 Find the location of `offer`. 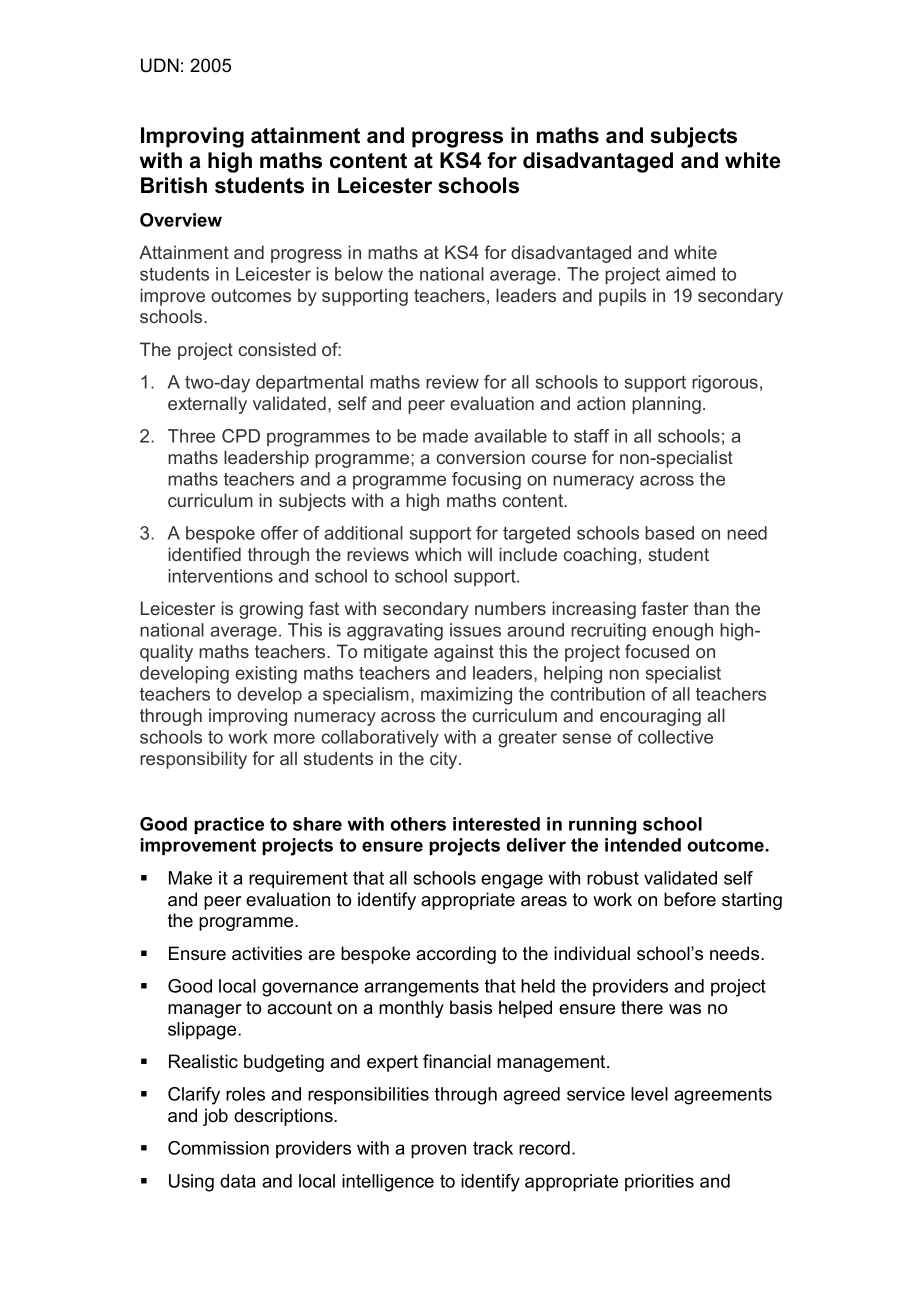

offer is located at coordinates (280, 533).
